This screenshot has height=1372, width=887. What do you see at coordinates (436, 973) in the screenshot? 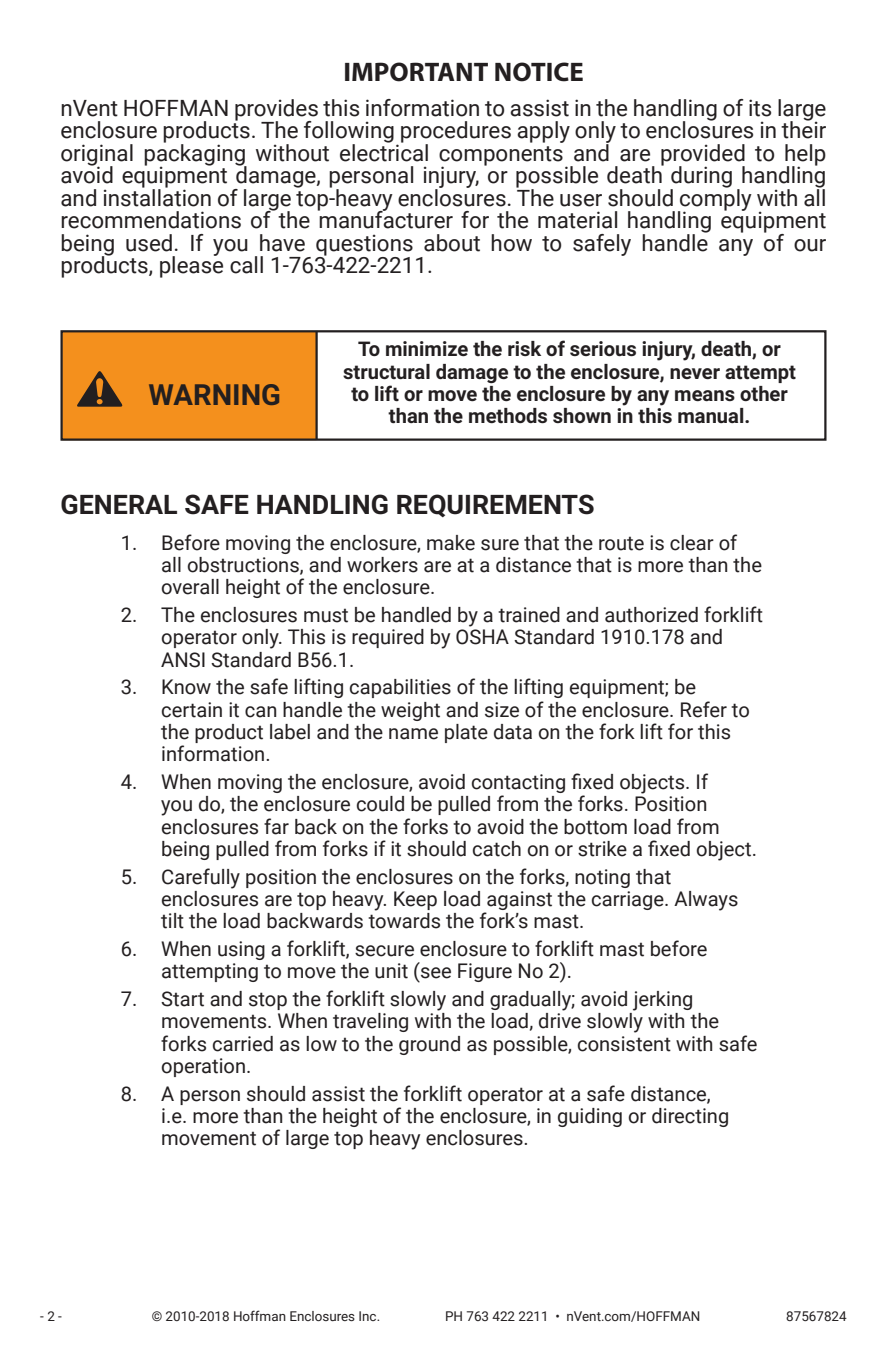
I see `see` at bounding box center [436, 973].
